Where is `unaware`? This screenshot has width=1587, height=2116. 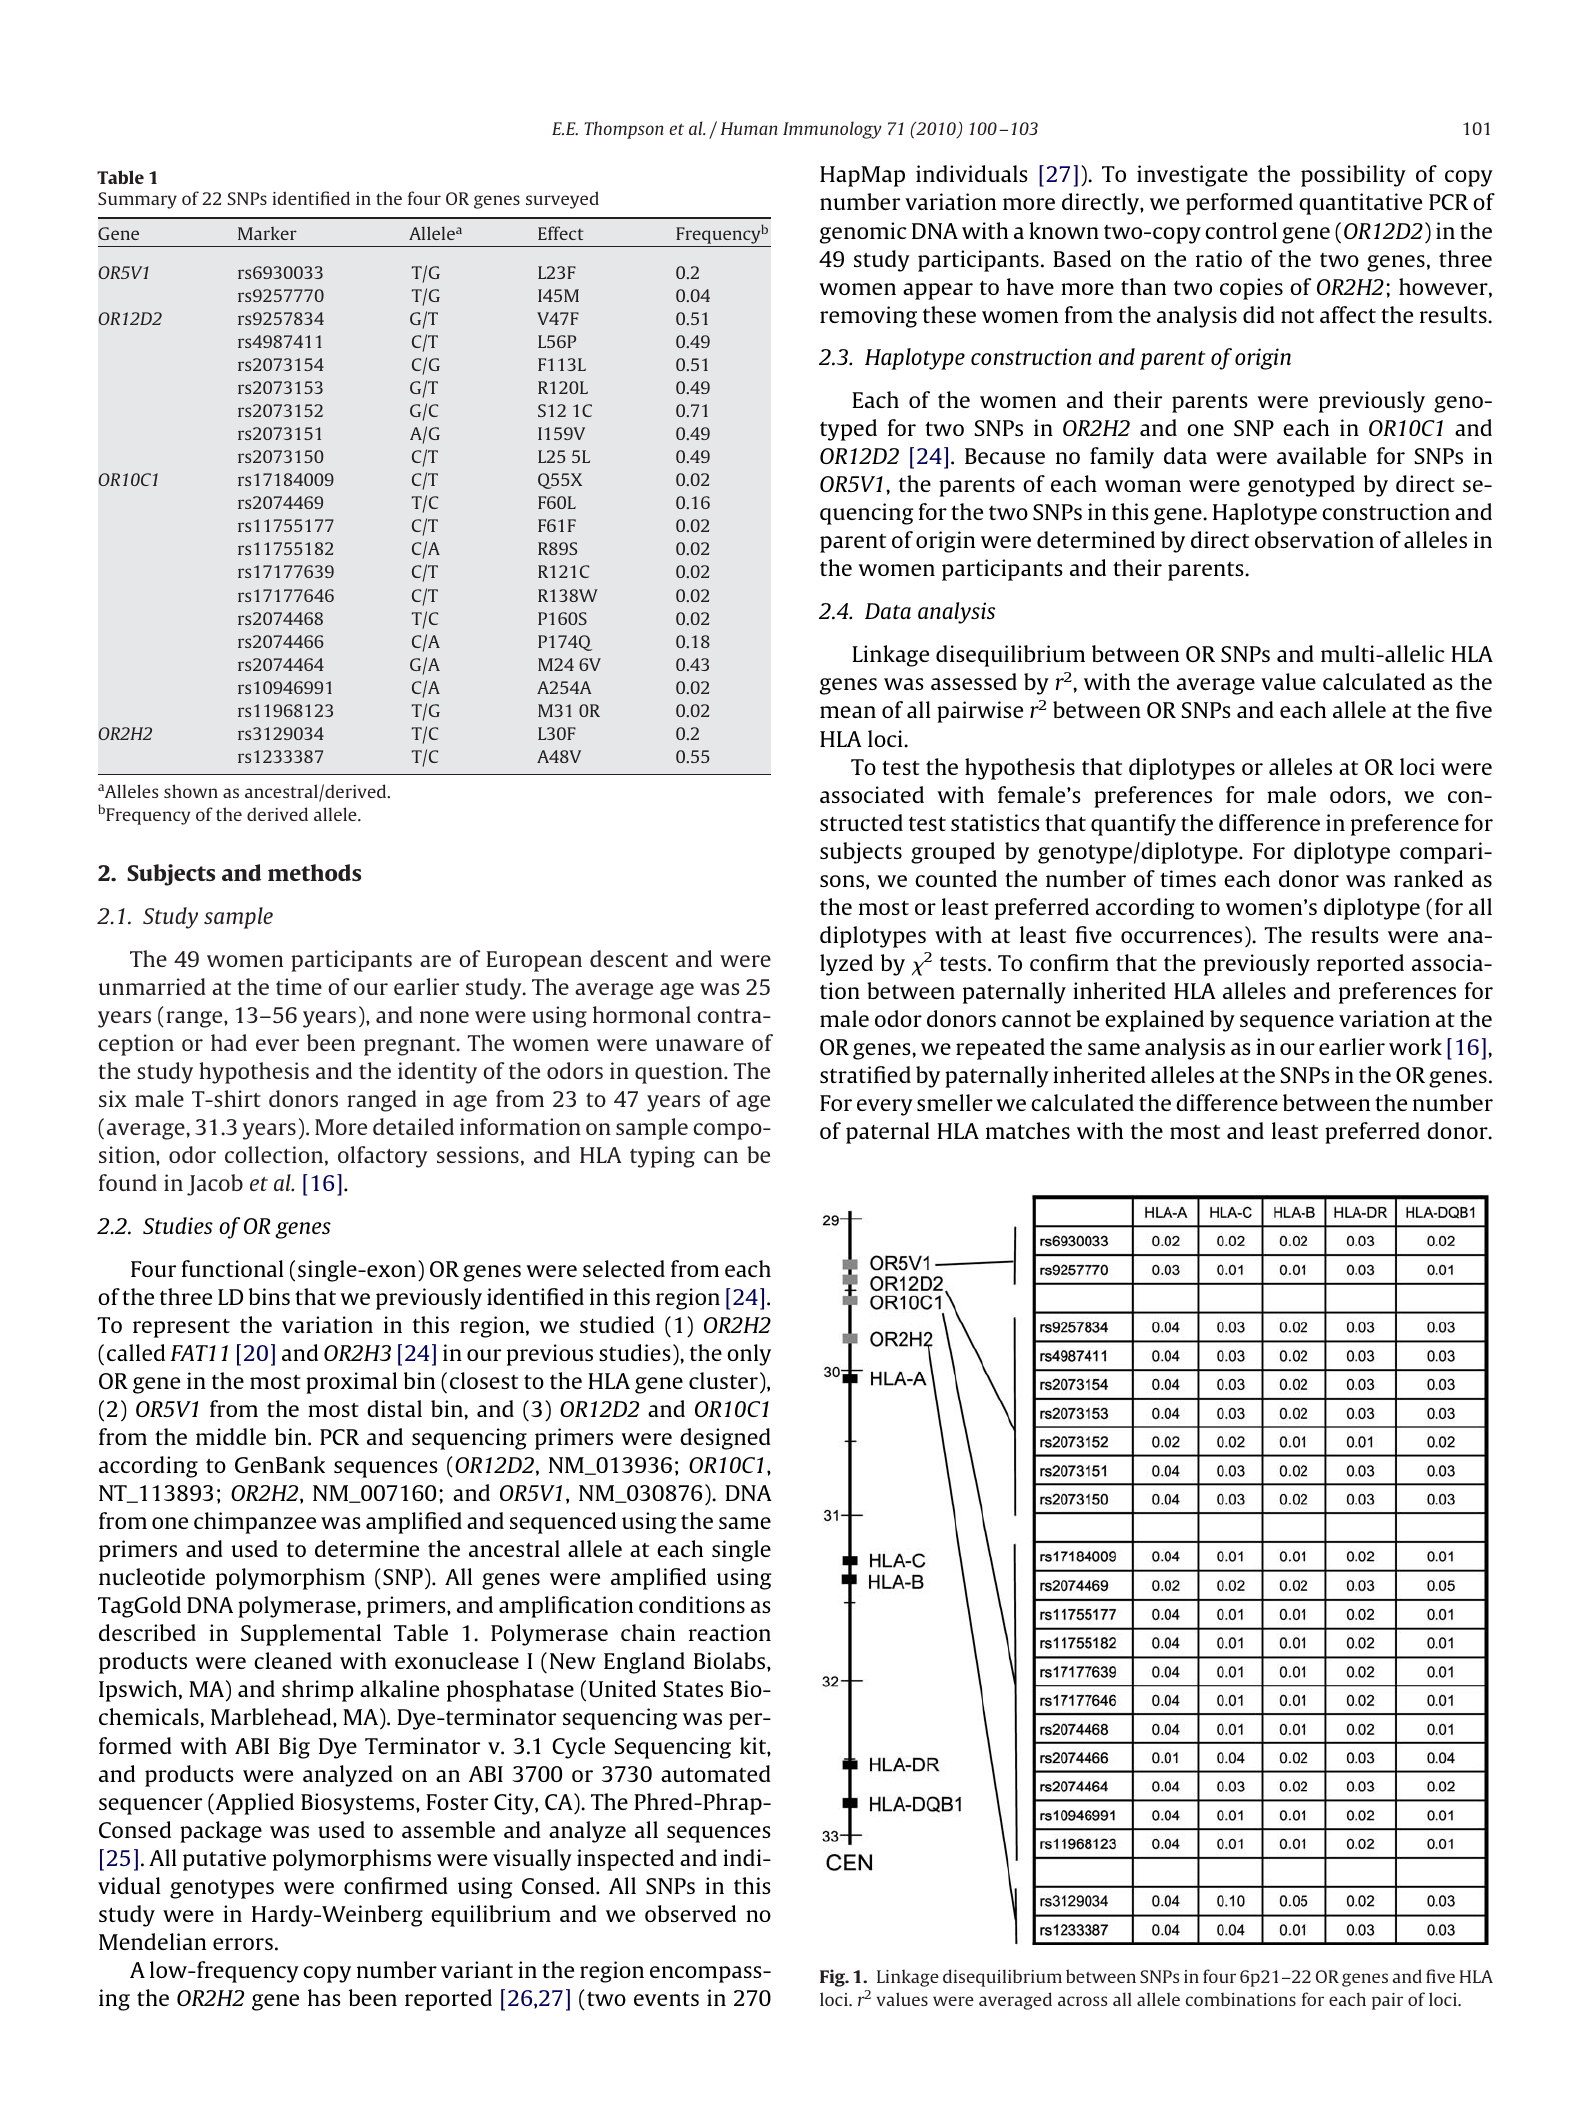 unaware is located at coordinates (700, 1045).
